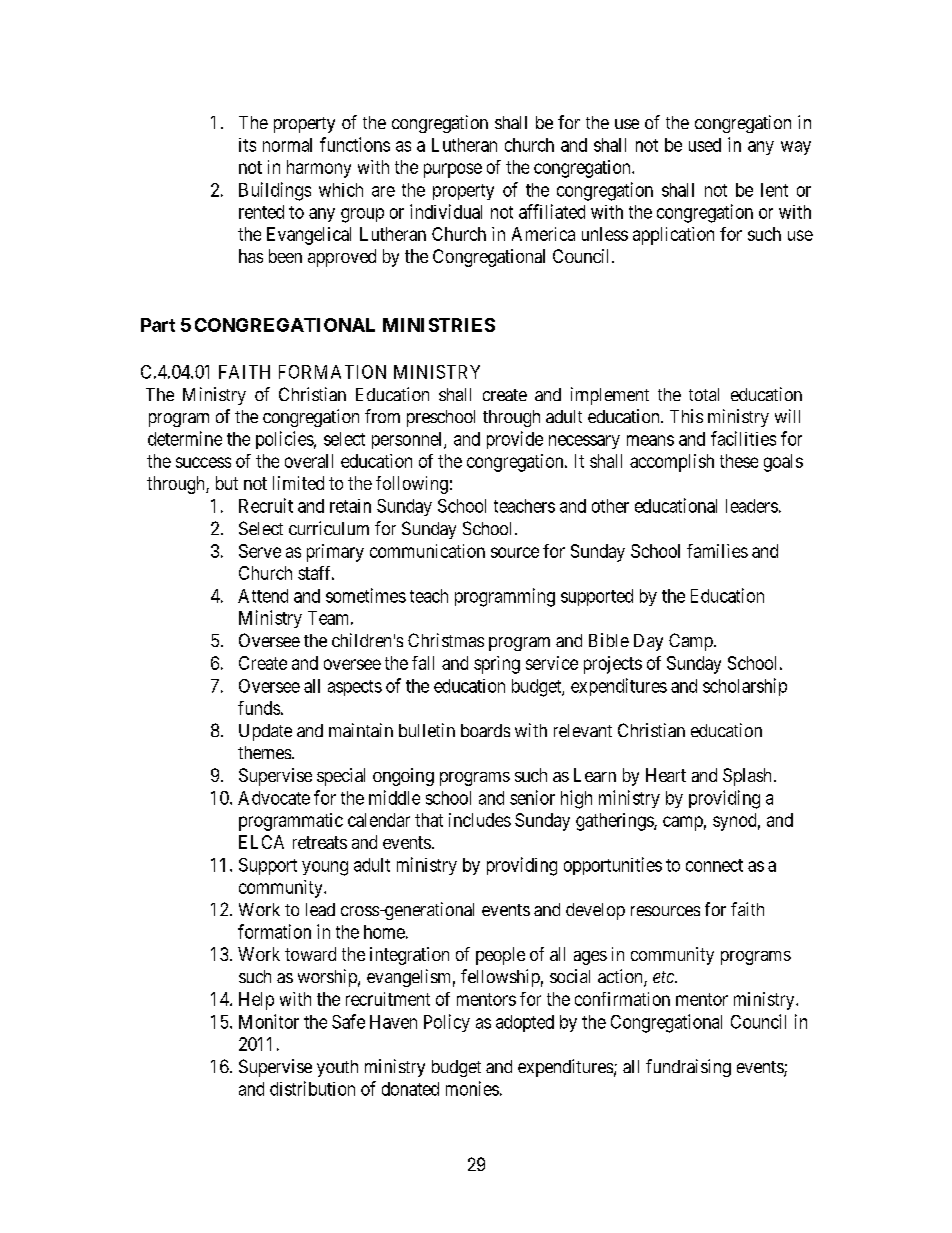 The height and width of the screenshot is (1233, 952). Describe the element at coordinates (247, 145) in the screenshot. I see `its` at that location.
